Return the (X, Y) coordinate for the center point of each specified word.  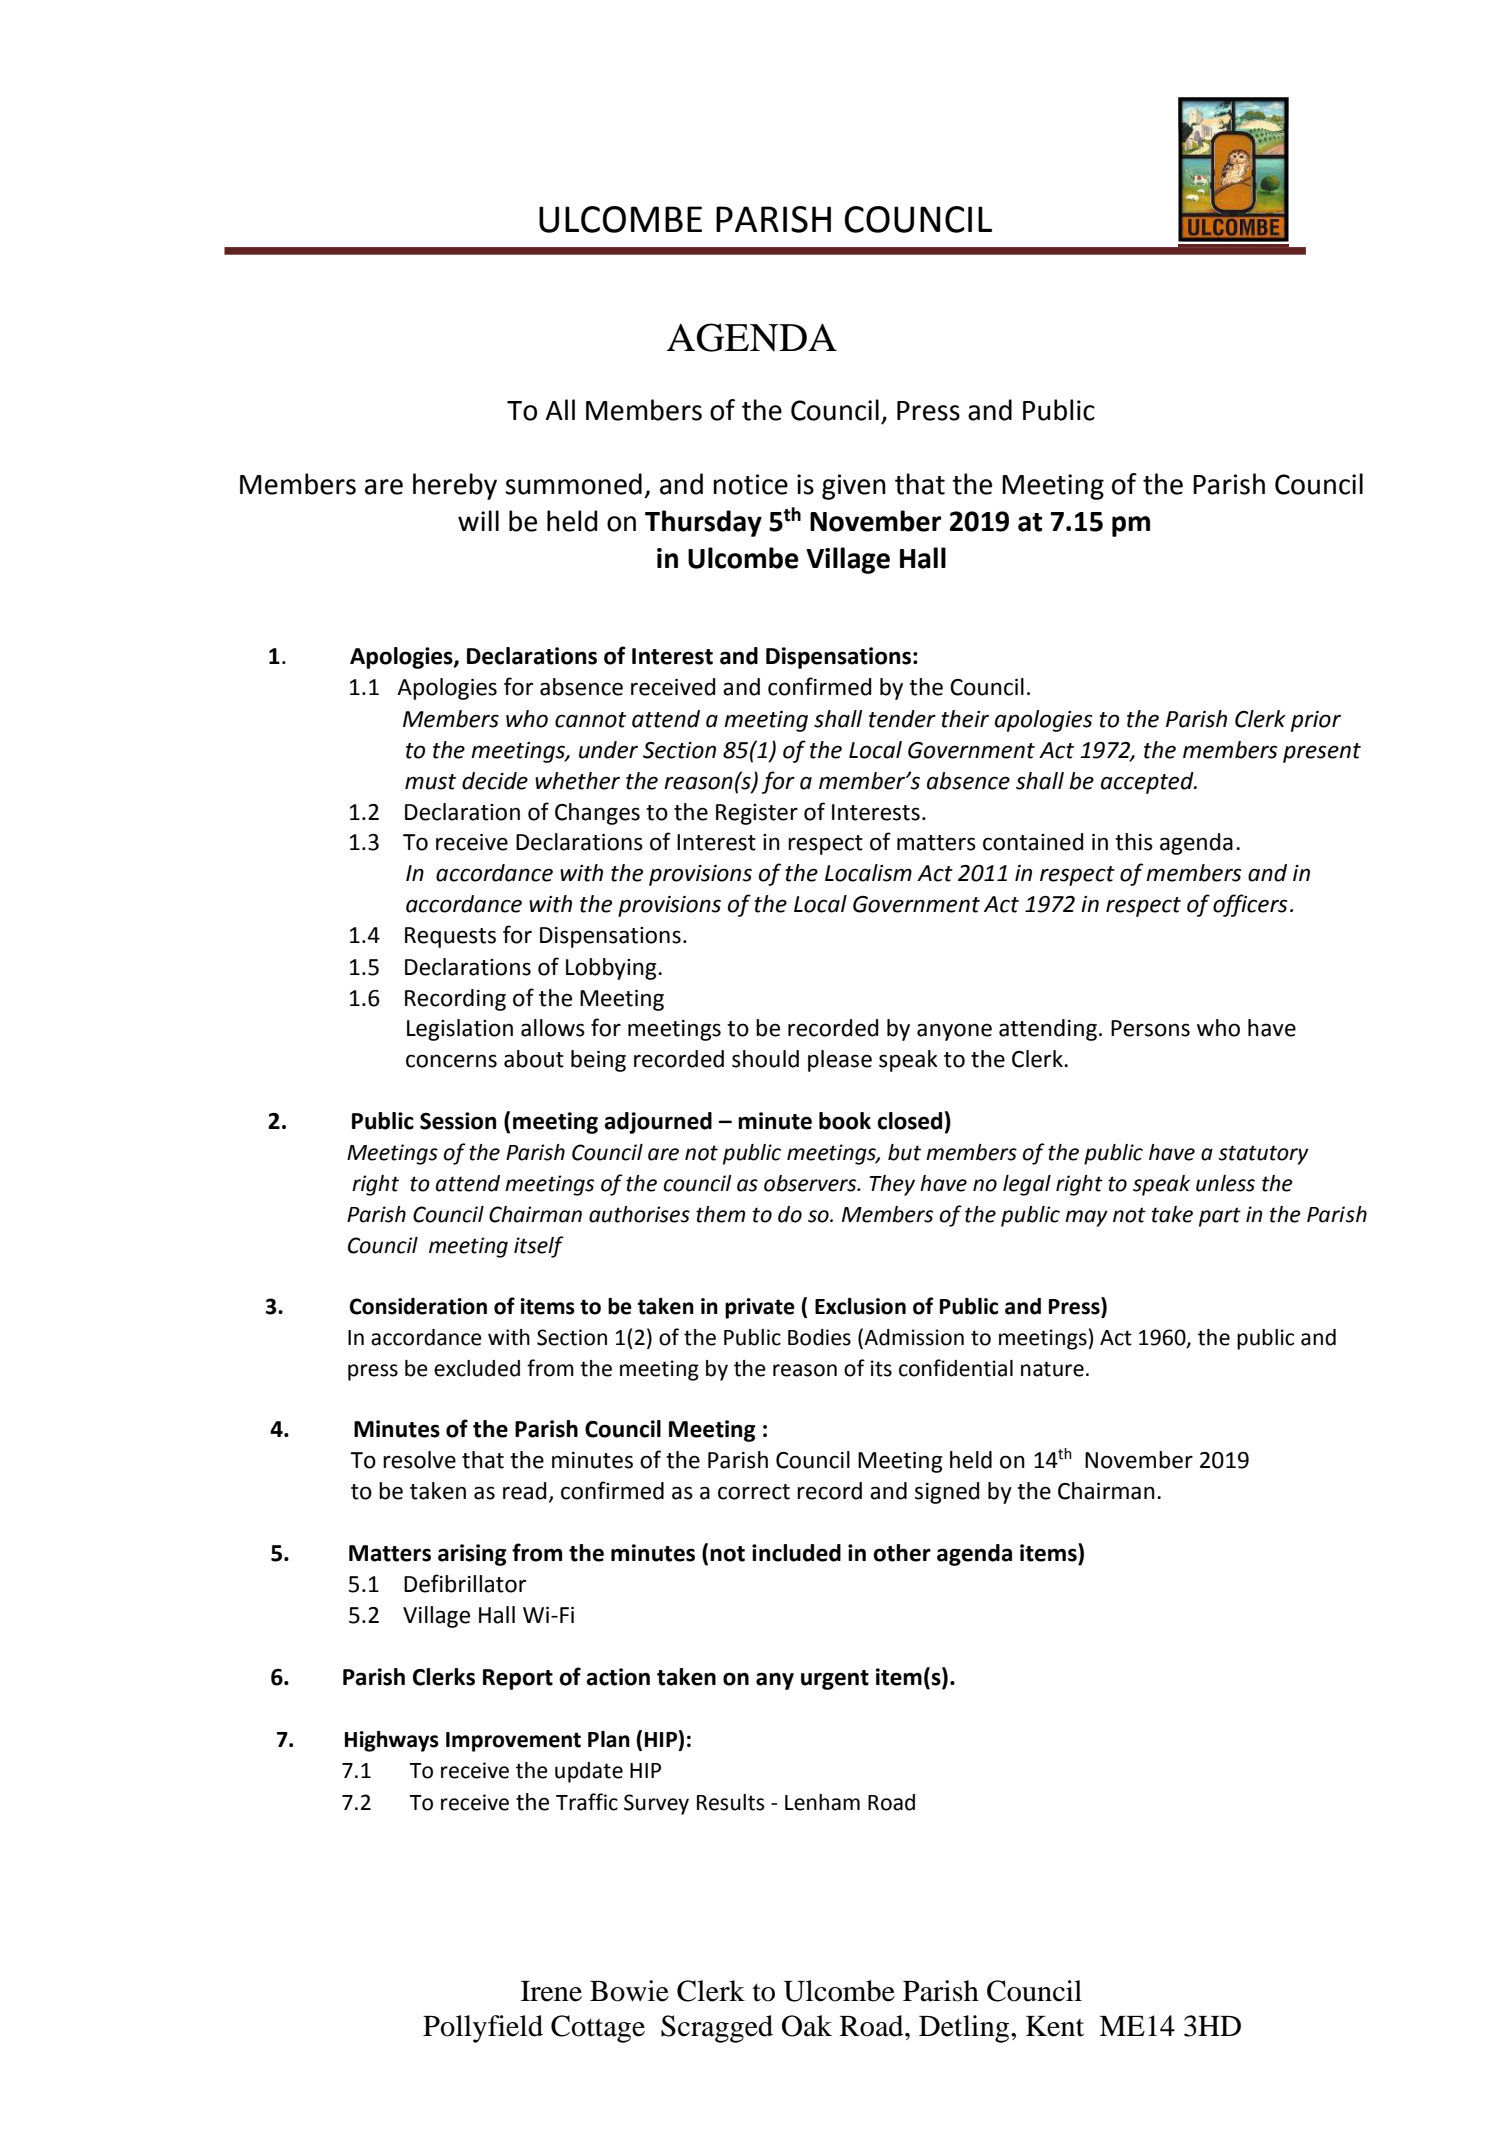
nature (1052, 1369)
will (478, 520)
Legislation (460, 1030)
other (902, 1553)
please (840, 1061)
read (524, 1491)
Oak (807, 2026)
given (854, 487)
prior (1316, 721)
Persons (1150, 1028)
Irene (551, 1991)
